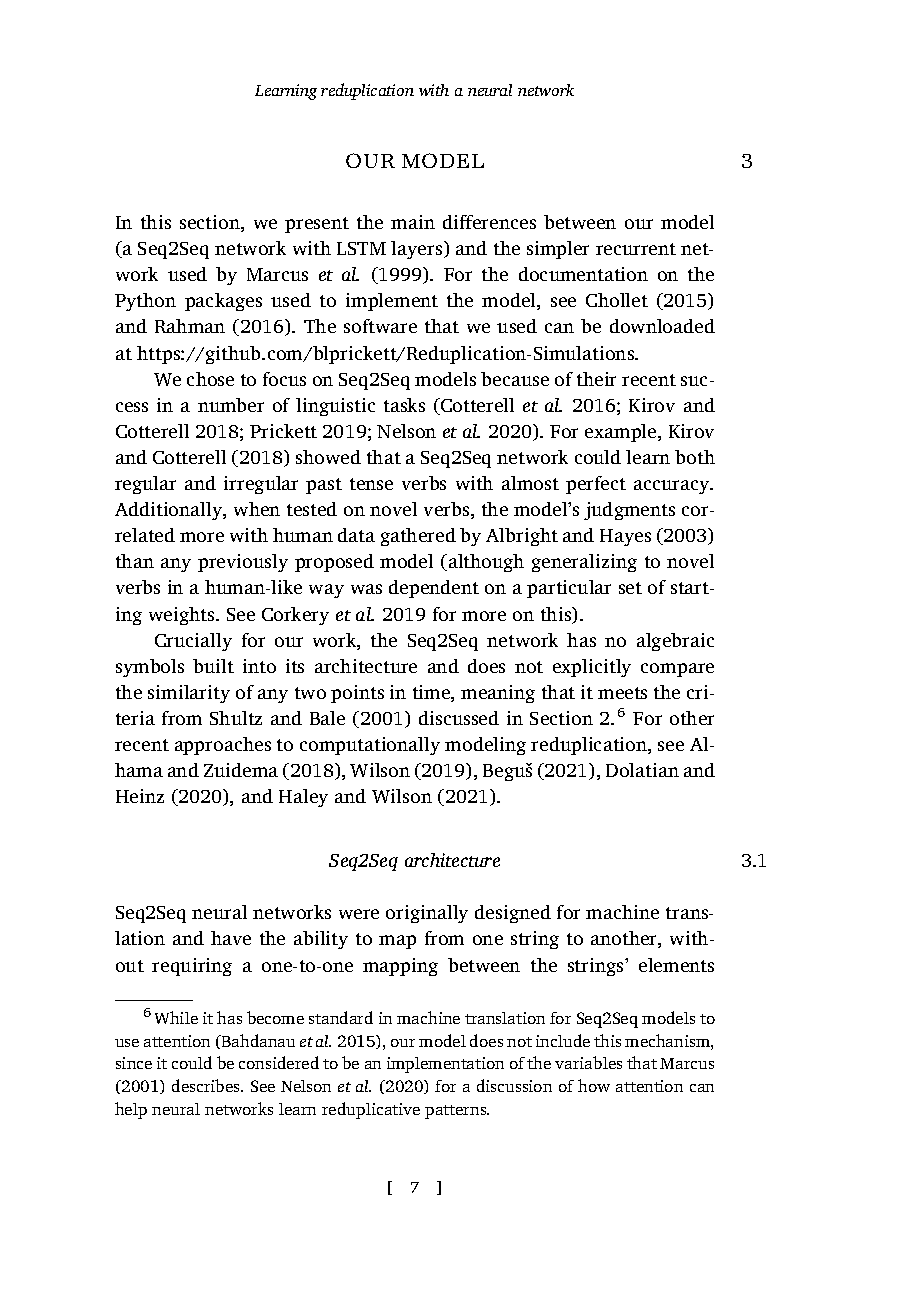 Image resolution: width=924 pixels, height=1305 pixels. I want to click on packages, so click(223, 302).
